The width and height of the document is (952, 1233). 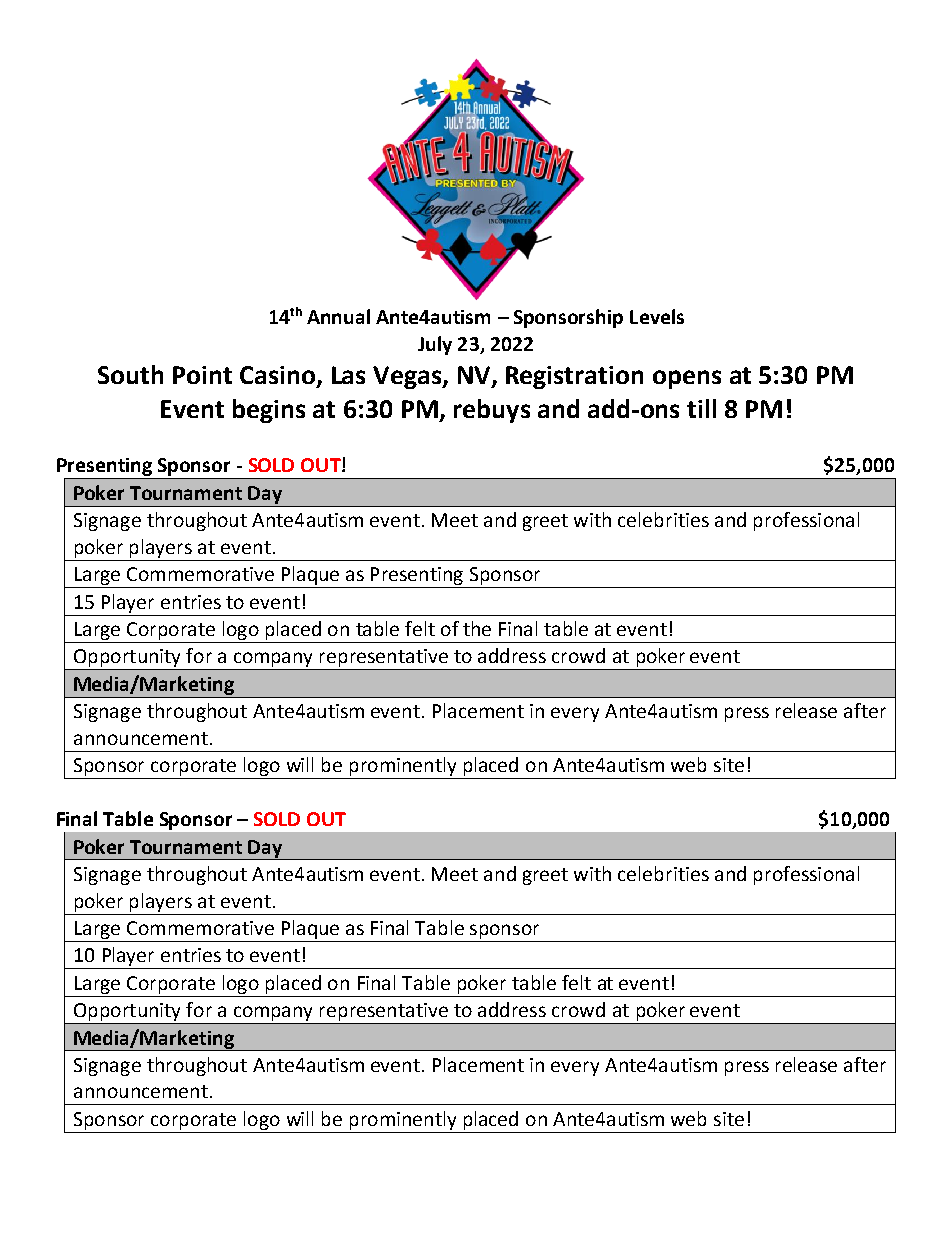 I want to click on July, so click(x=435, y=345).
